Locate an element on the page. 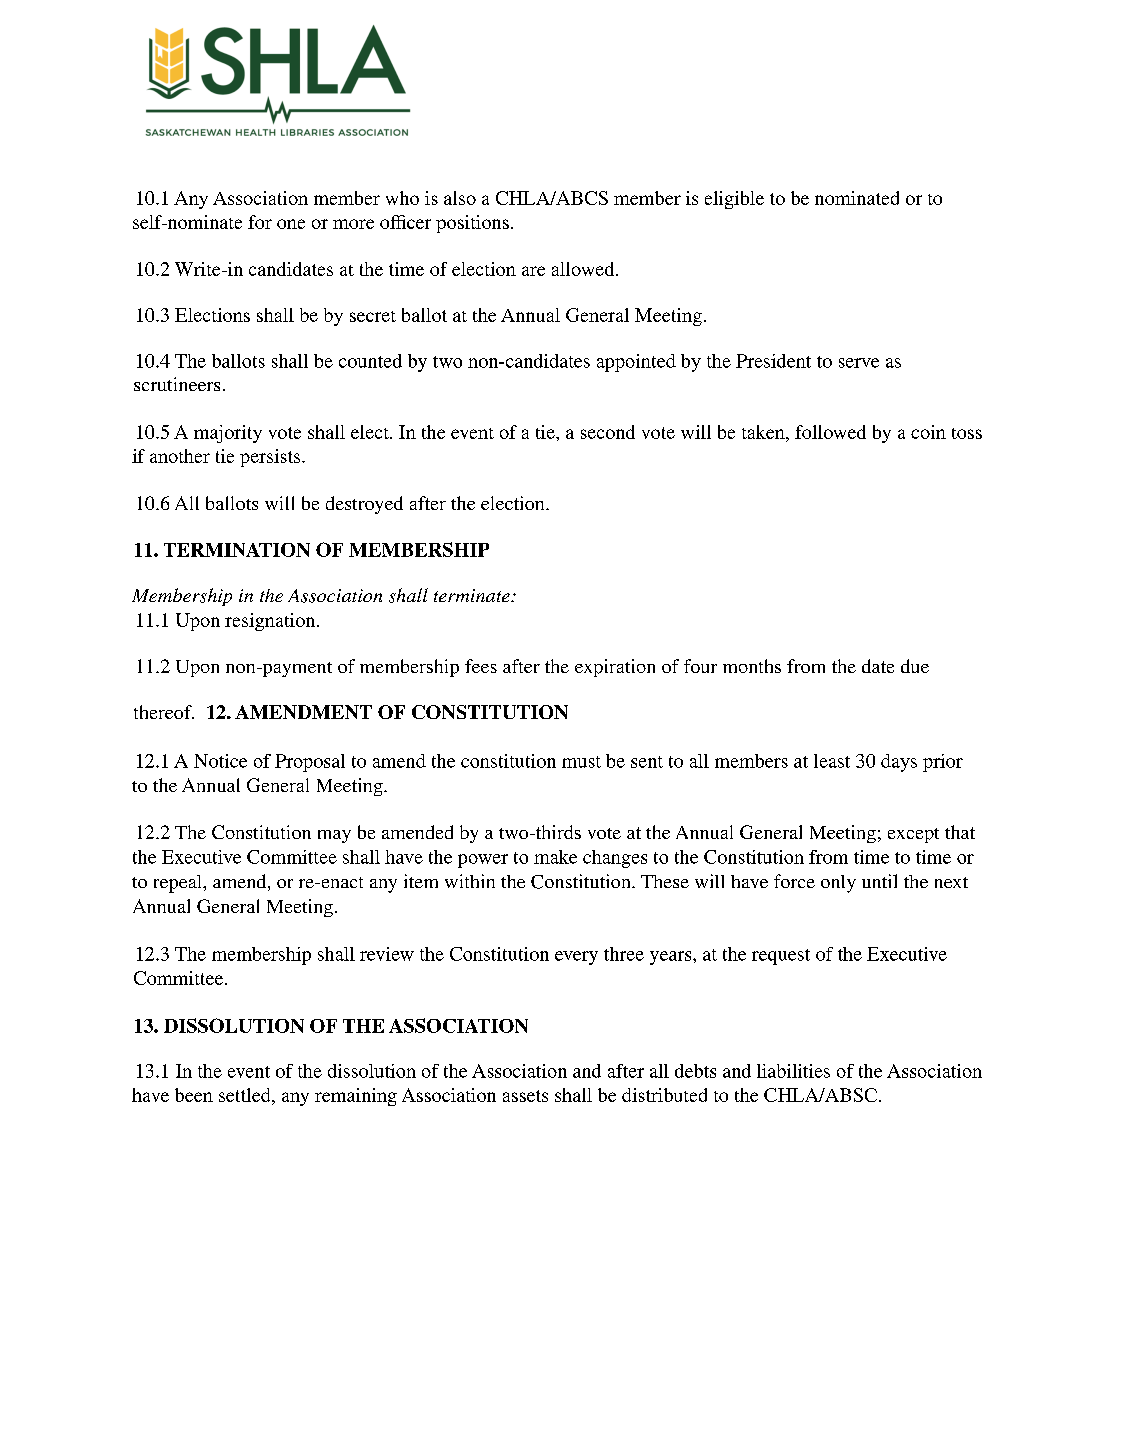  until is located at coordinates (879, 881).
